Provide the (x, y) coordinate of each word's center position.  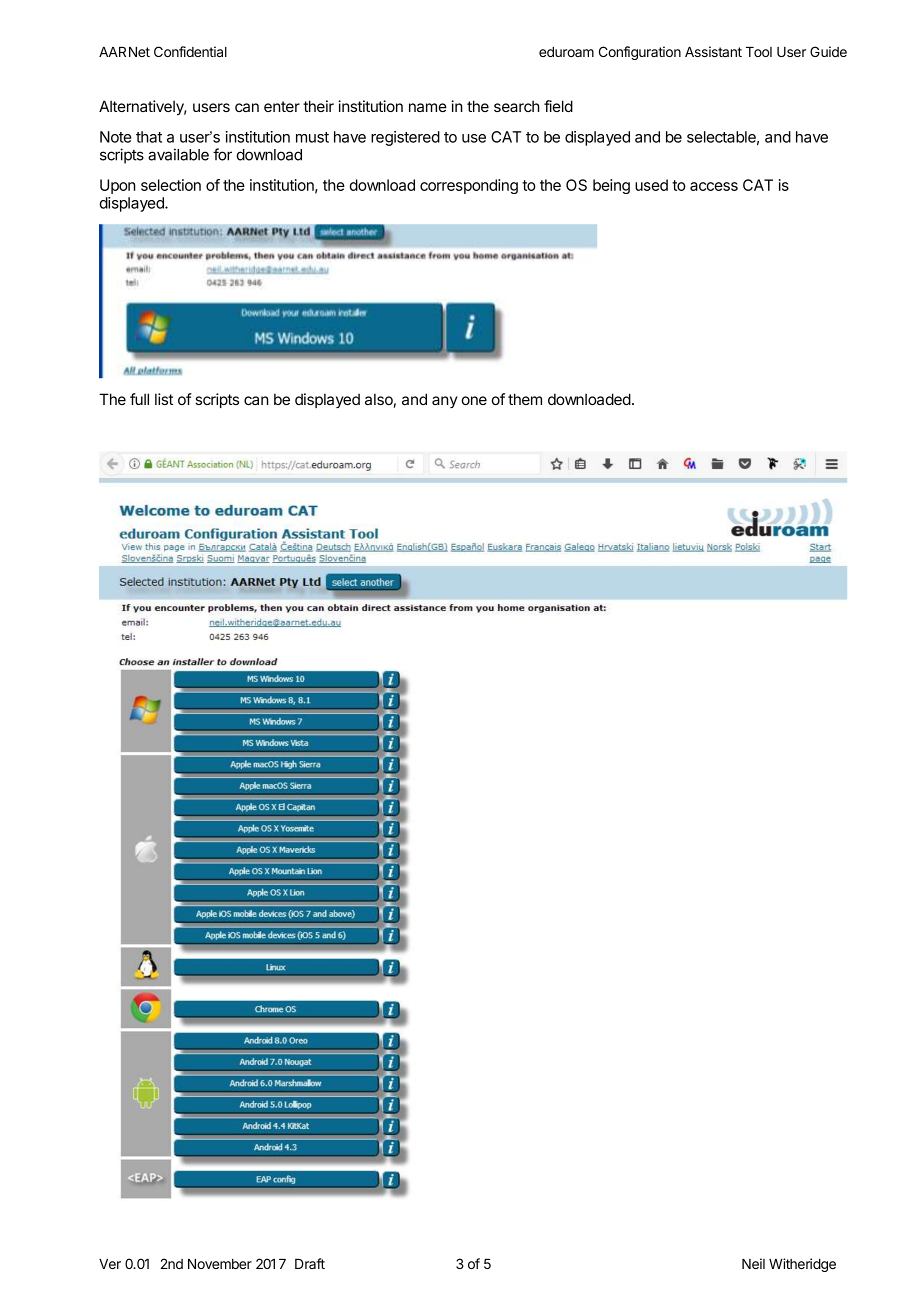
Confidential (190, 51)
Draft (310, 1263)
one (474, 400)
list (164, 399)
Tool (759, 52)
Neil (753, 1263)
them (525, 399)
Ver (110, 1264)
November (220, 1264)
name (428, 107)
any (445, 402)
